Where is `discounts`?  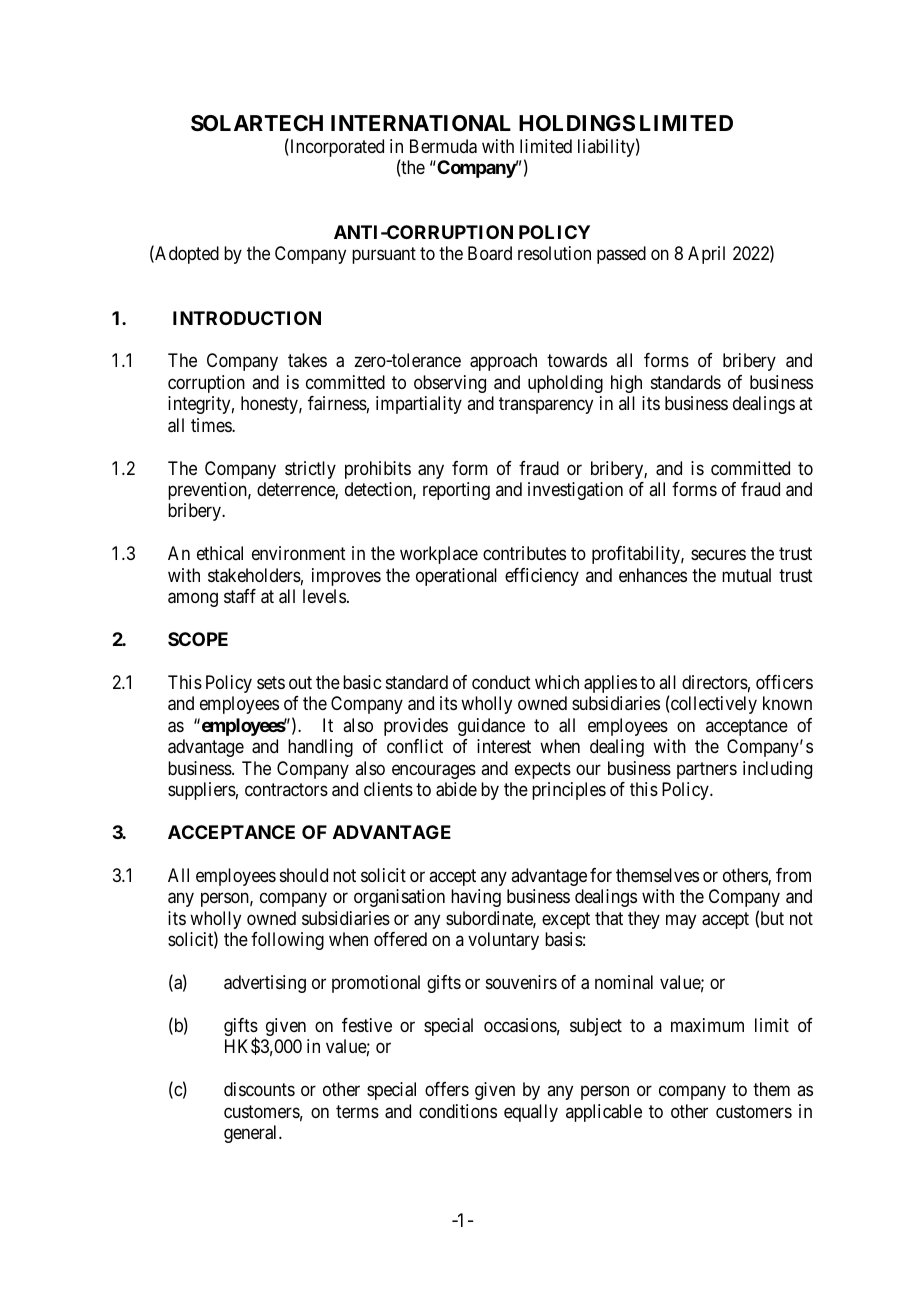 discounts is located at coordinates (259, 1089).
